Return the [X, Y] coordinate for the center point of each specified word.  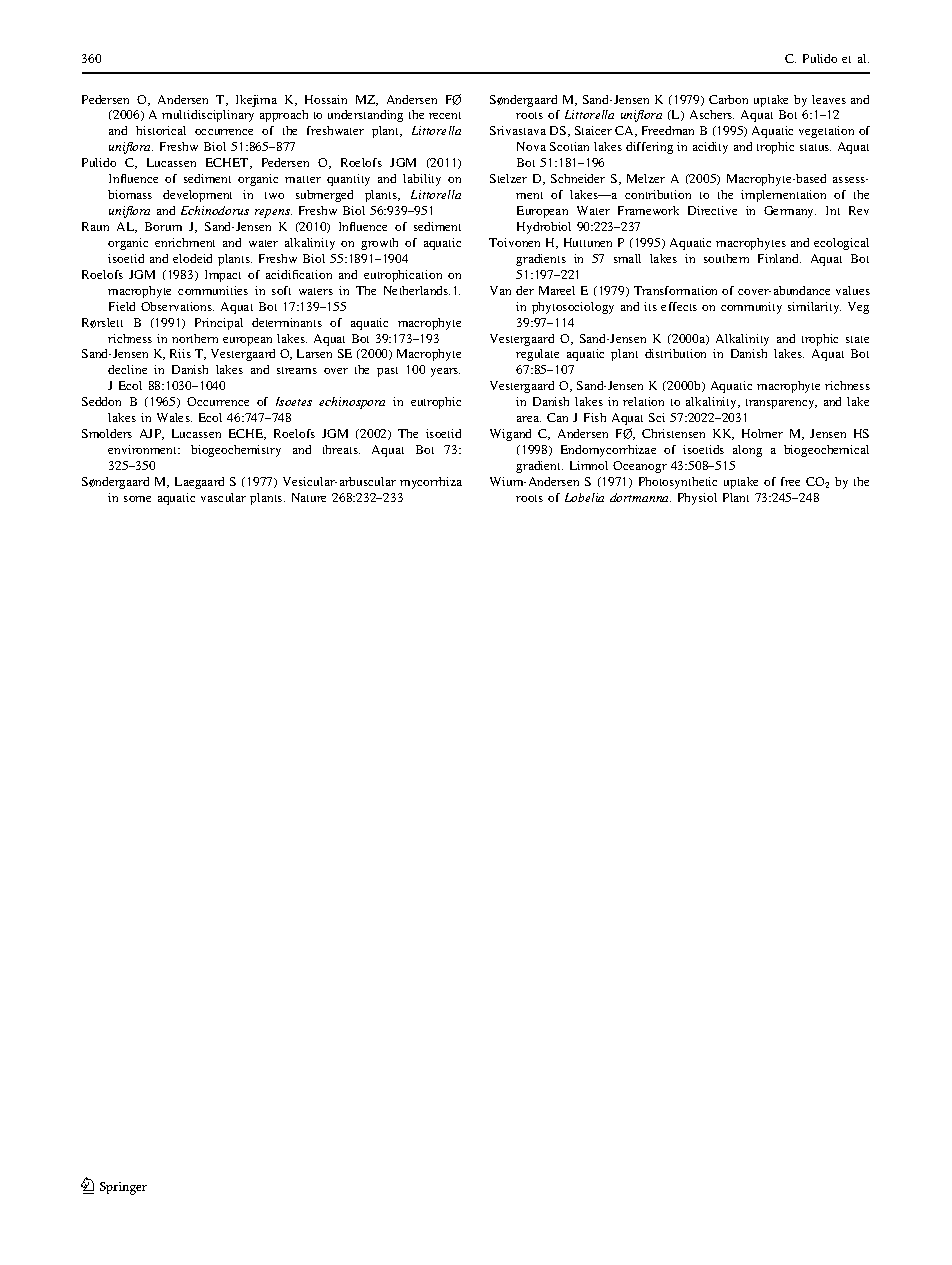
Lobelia [584, 497]
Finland [779, 258]
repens [273, 213]
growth [379, 244]
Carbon [728, 99]
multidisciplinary [208, 116]
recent [445, 115]
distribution [675, 353]
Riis [180, 353]
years [445, 372]
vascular [223, 497]
